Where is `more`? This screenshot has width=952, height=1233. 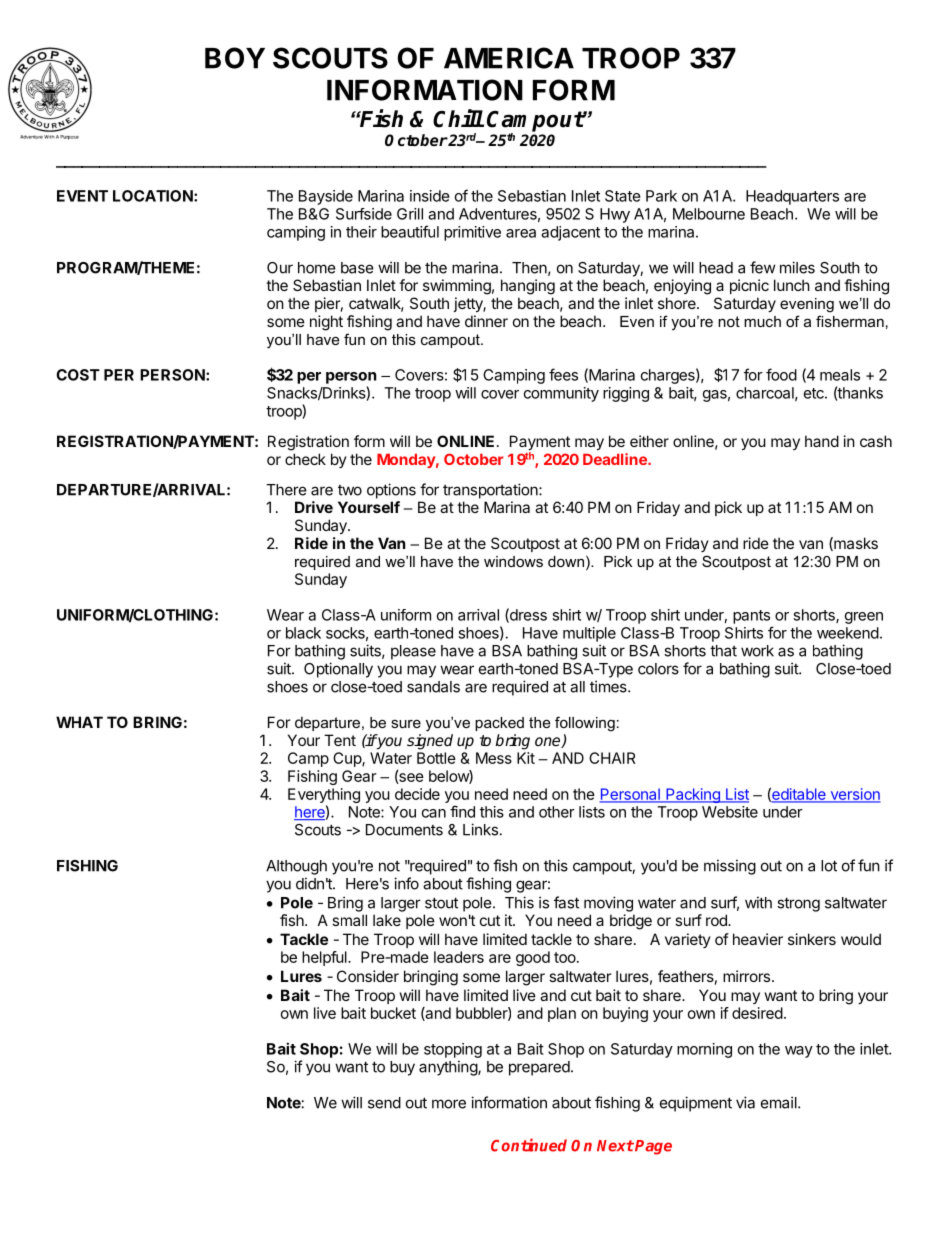 more is located at coordinates (449, 1104).
